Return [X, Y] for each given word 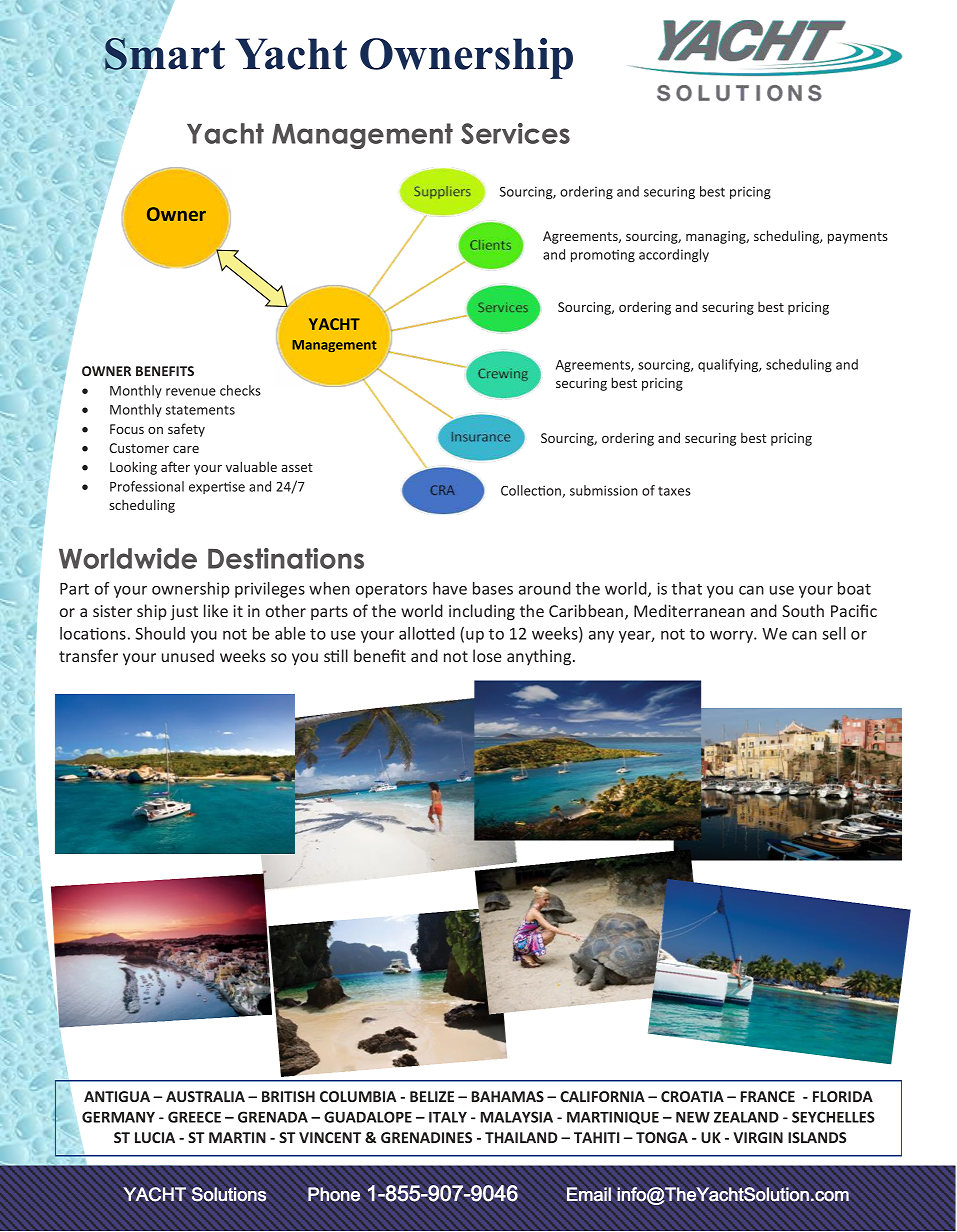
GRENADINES [426, 1137]
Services [515, 133]
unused [188, 655]
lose [487, 655]
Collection [532, 491]
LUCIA [155, 1137]
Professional [147, 486]
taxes [674, 491]
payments [858, 238]
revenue [191, 392]
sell [834, 633]
